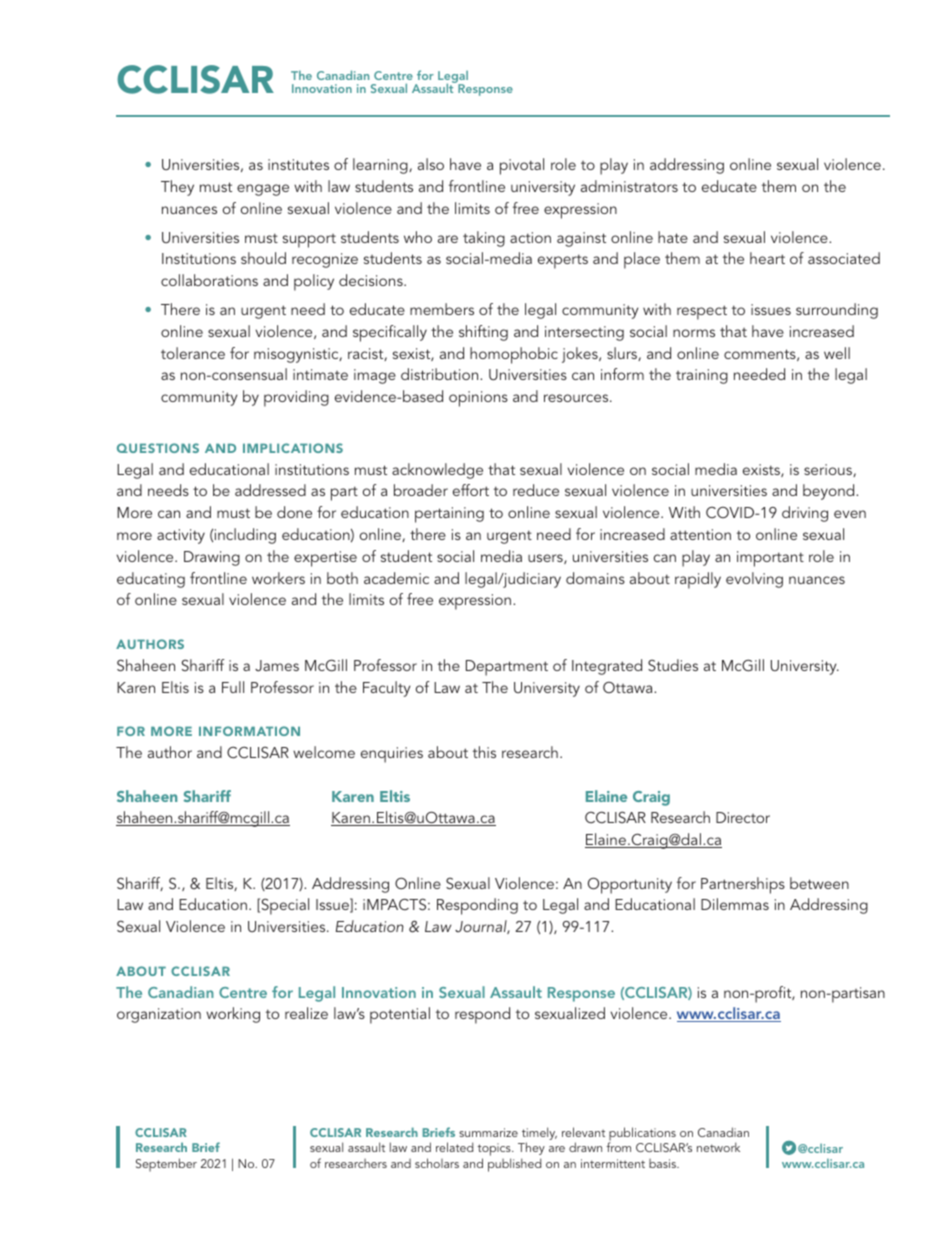 Image resolution: width=952 pixels, height=1233 pixels. I want to click on pivotal, so click(522, 166).
